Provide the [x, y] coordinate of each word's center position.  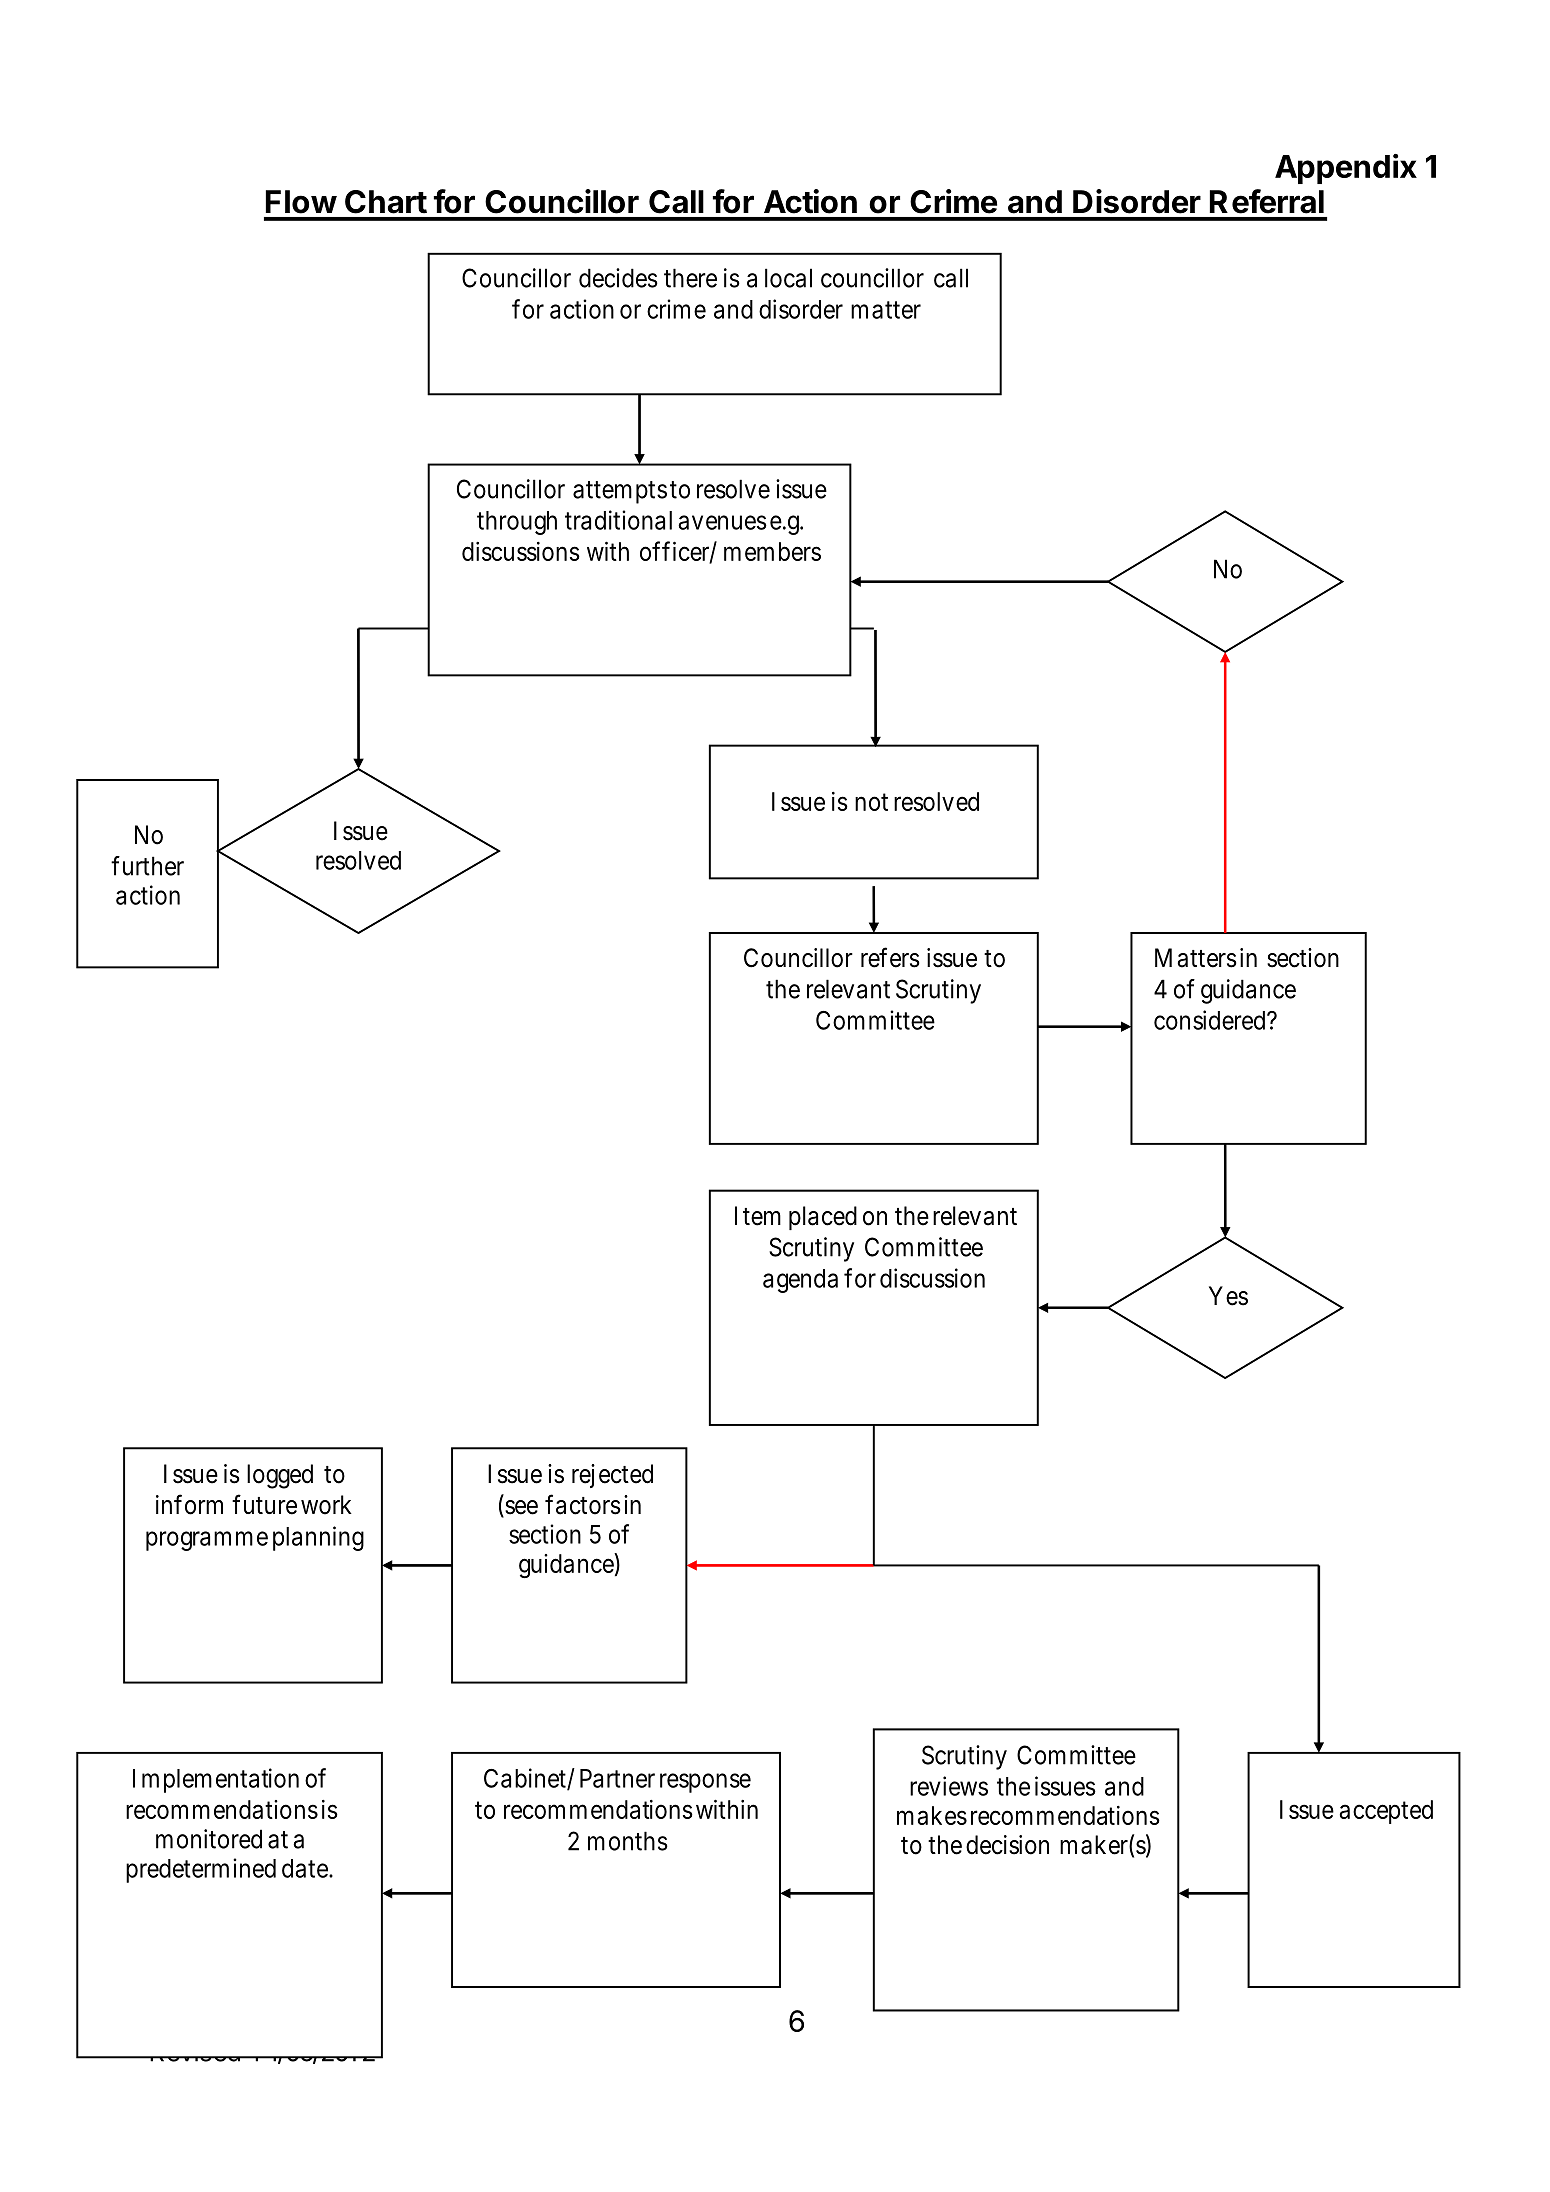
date [305, 1868]
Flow [301, 202]
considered [1211, 1020]
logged [280, 1476]
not [871, 802]
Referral [1267, 201]
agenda [800, 1281]
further [147, 866]
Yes [1228, 1296]
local [788, 278]
